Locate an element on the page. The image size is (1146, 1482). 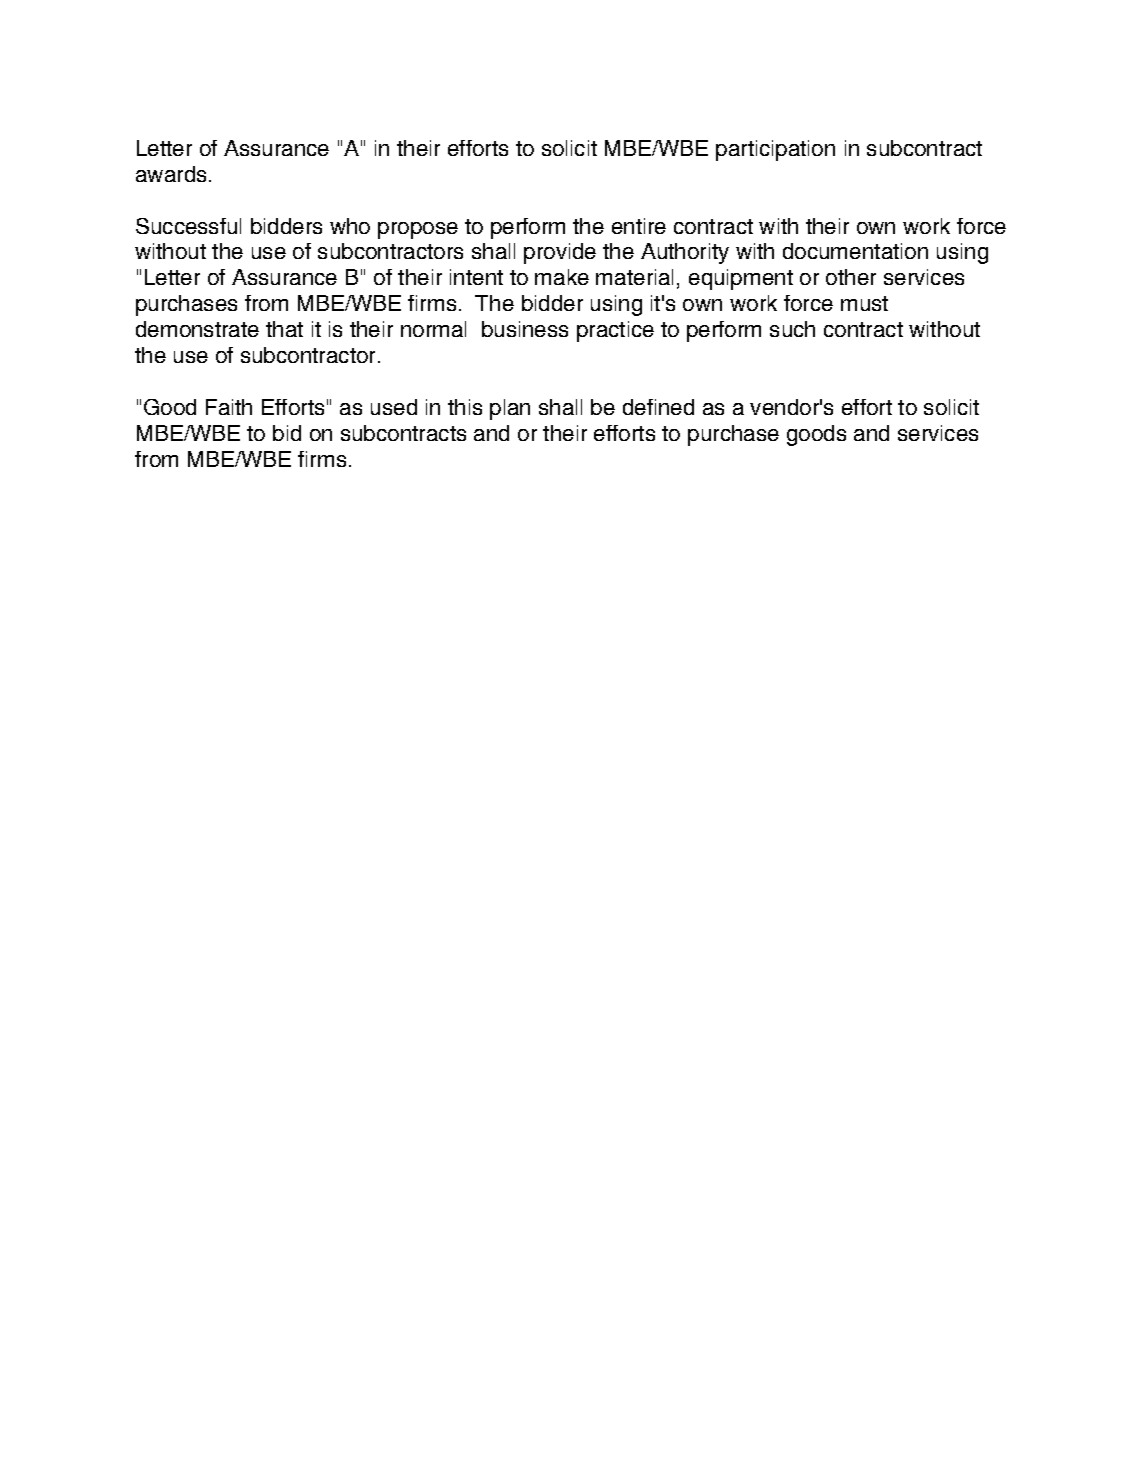
awards is located at coordinates (171, 174).
